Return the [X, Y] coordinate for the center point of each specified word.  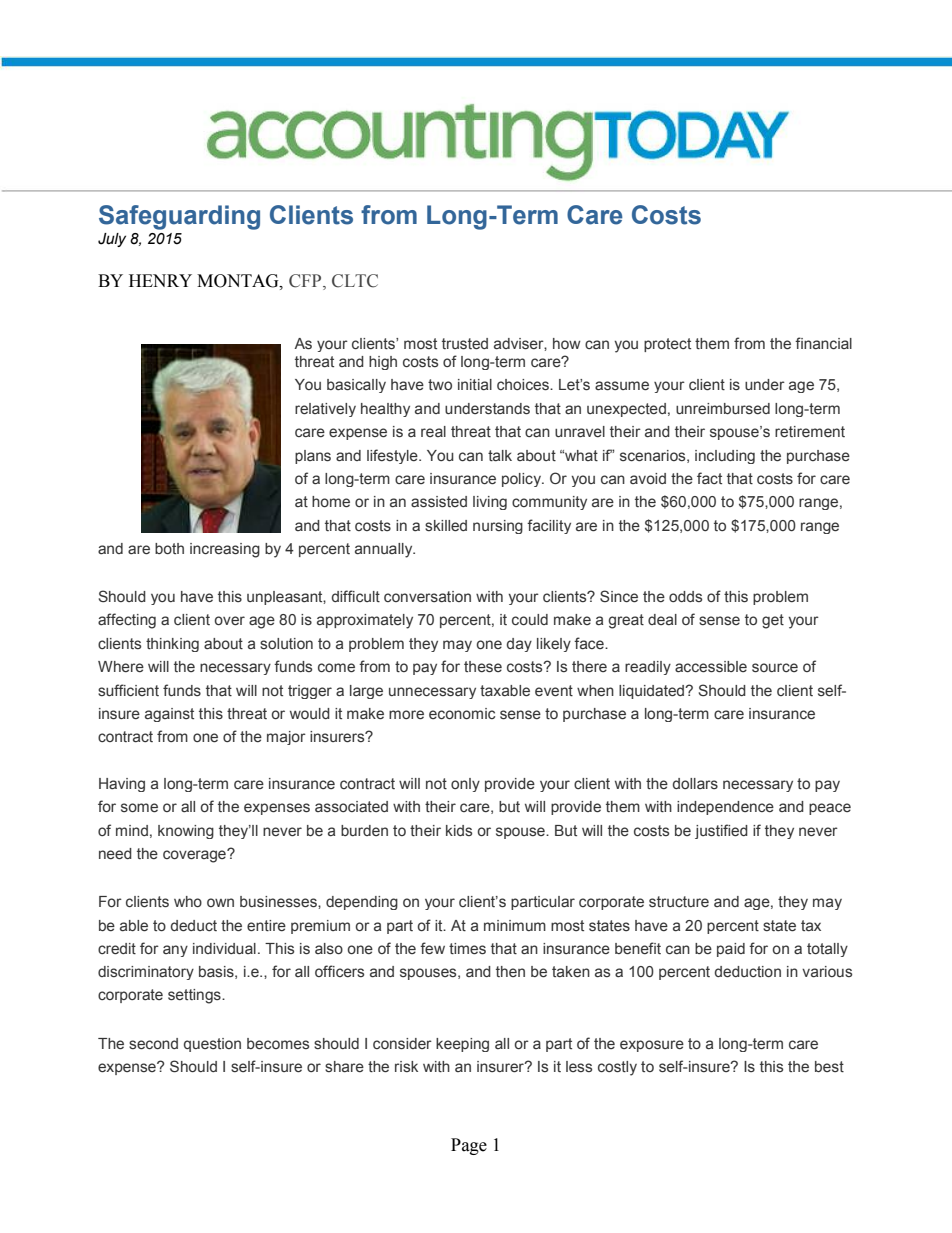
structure [679, 902]
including [725, 457]
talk [500, 455]
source [775, 668]
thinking [172, 645]
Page [469, 1146]
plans [313, 457]
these [483, 667]
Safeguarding [179, 217]
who [188, 901]
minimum [515, 925]
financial [823, 343]
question [212, 1045]
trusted [465, 344]
